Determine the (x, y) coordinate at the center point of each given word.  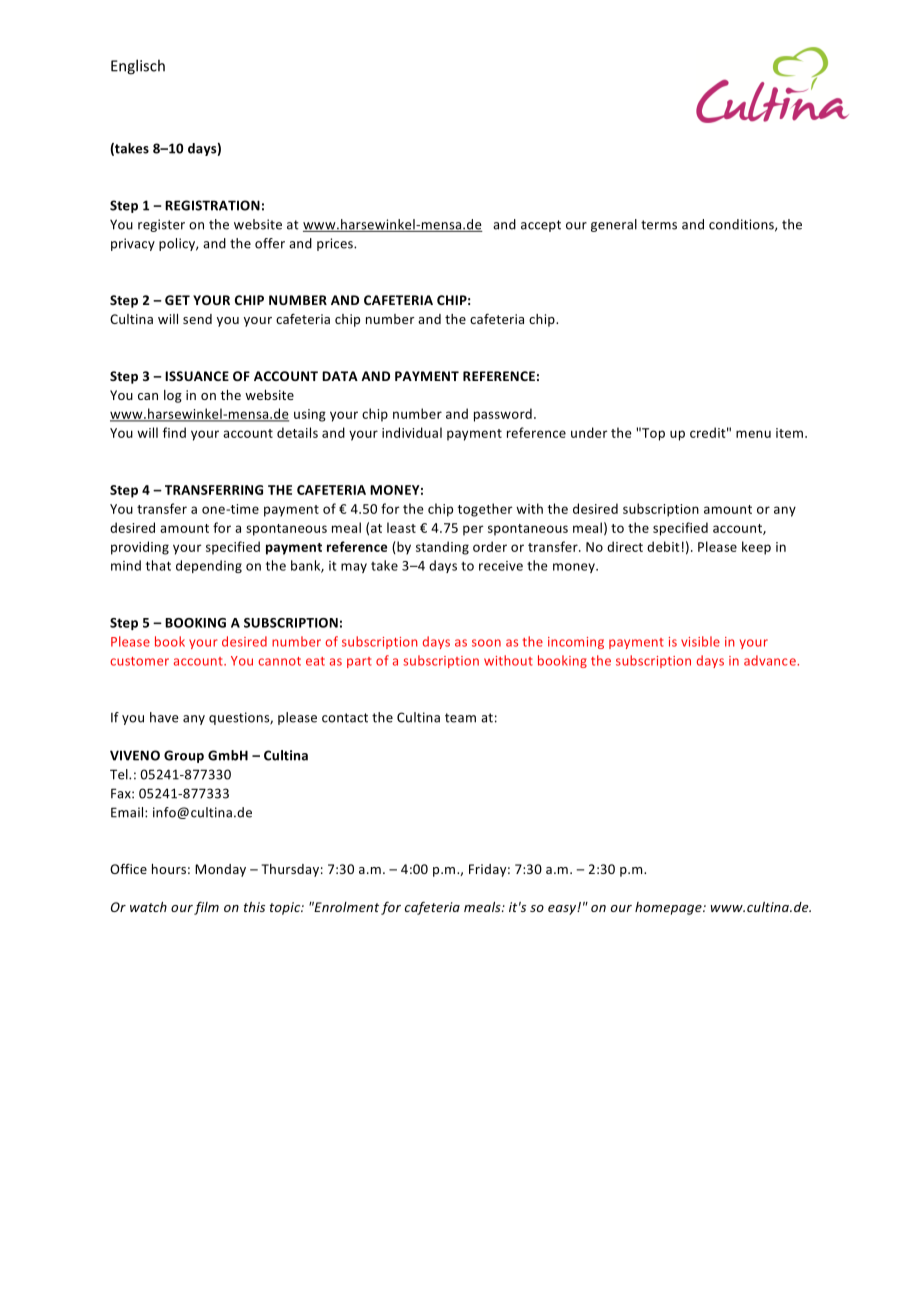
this (254, 907)
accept (541, 226)
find (174, 432)
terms (659, 225)
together (485, 510)
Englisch (138, 67)
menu (753, 434)
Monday (220, 870)
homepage (669, 908)
